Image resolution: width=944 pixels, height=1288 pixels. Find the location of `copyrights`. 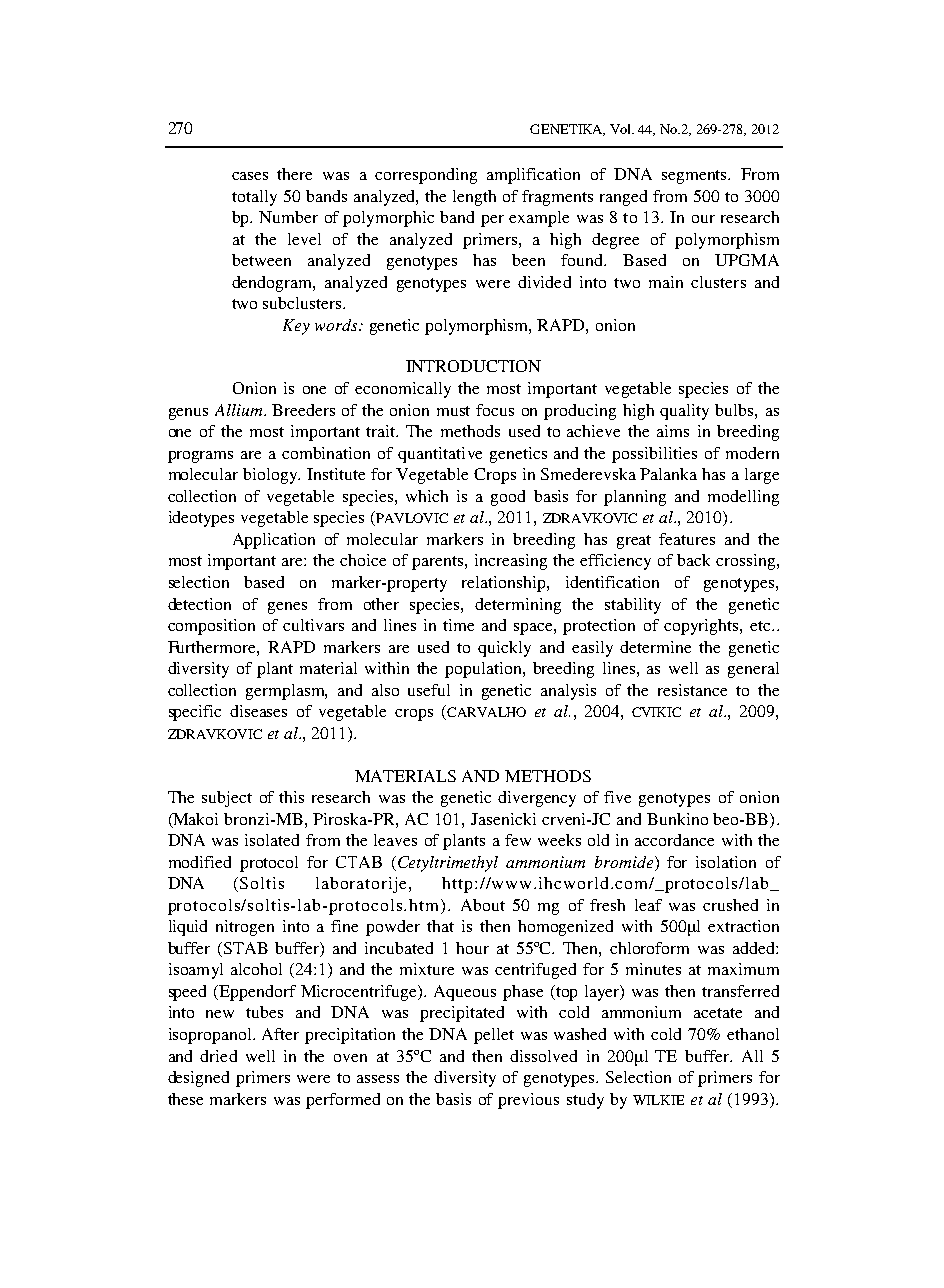

copyrights is located at coordinates (702, 627).
